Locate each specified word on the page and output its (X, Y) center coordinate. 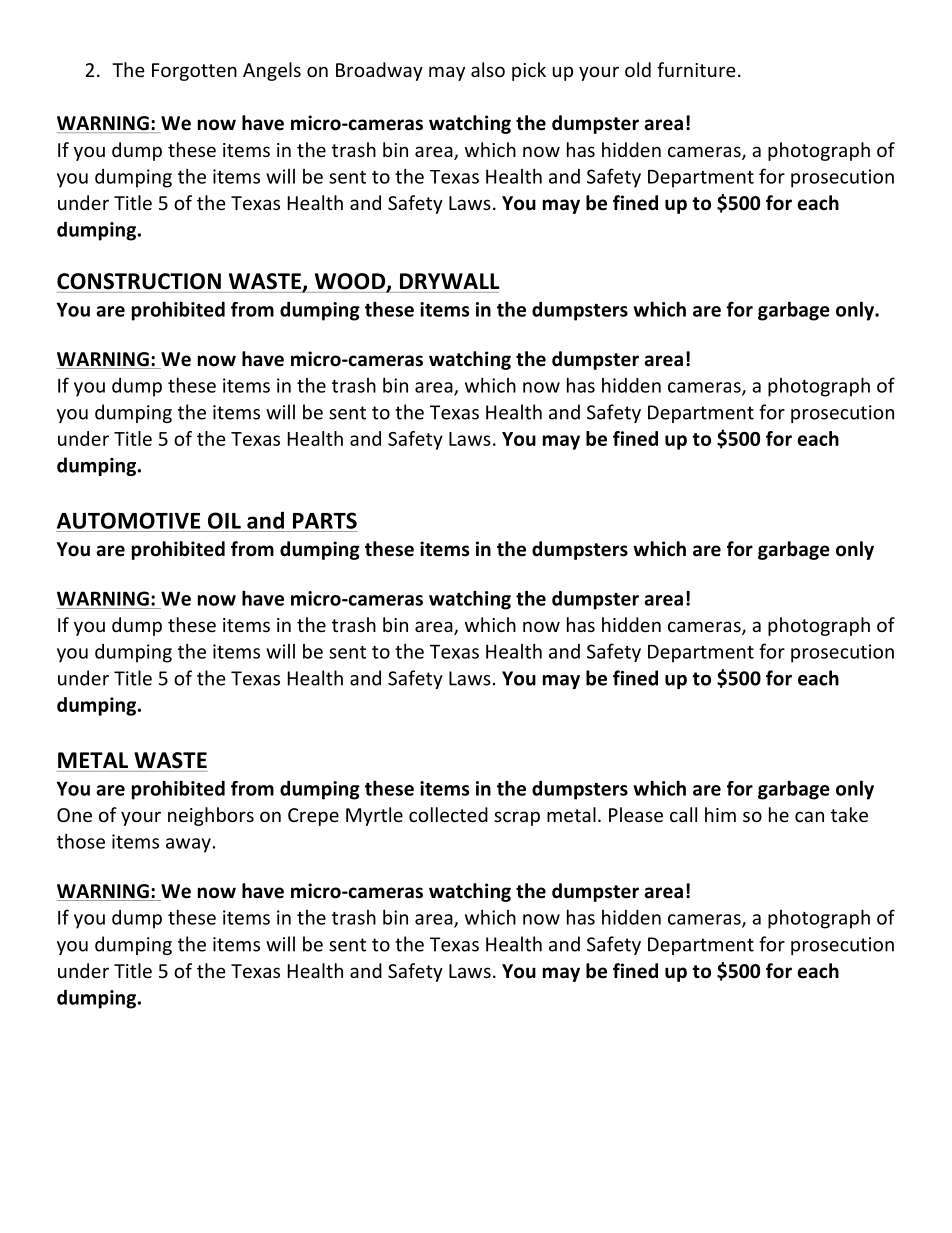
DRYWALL (450, 281)
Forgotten (194, 72)
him (720, 814)
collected (448, 814)
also (488, 69)
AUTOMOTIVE (128, 520)
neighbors (211, 816)
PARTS (325, 520)
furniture (696, 69)
